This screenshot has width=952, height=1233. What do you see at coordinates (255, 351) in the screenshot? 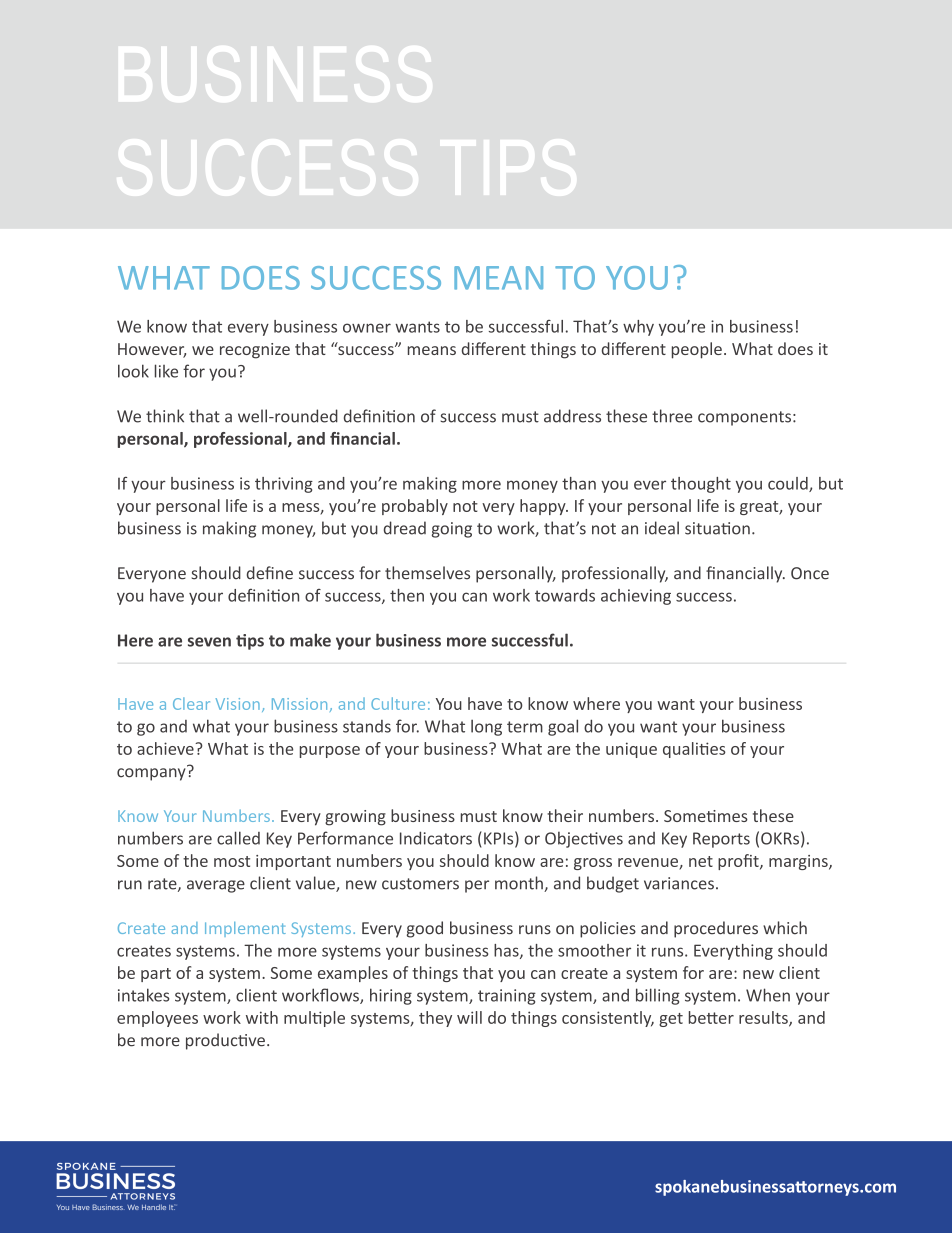
I see `recognize` at bounding box center [255, 351].
